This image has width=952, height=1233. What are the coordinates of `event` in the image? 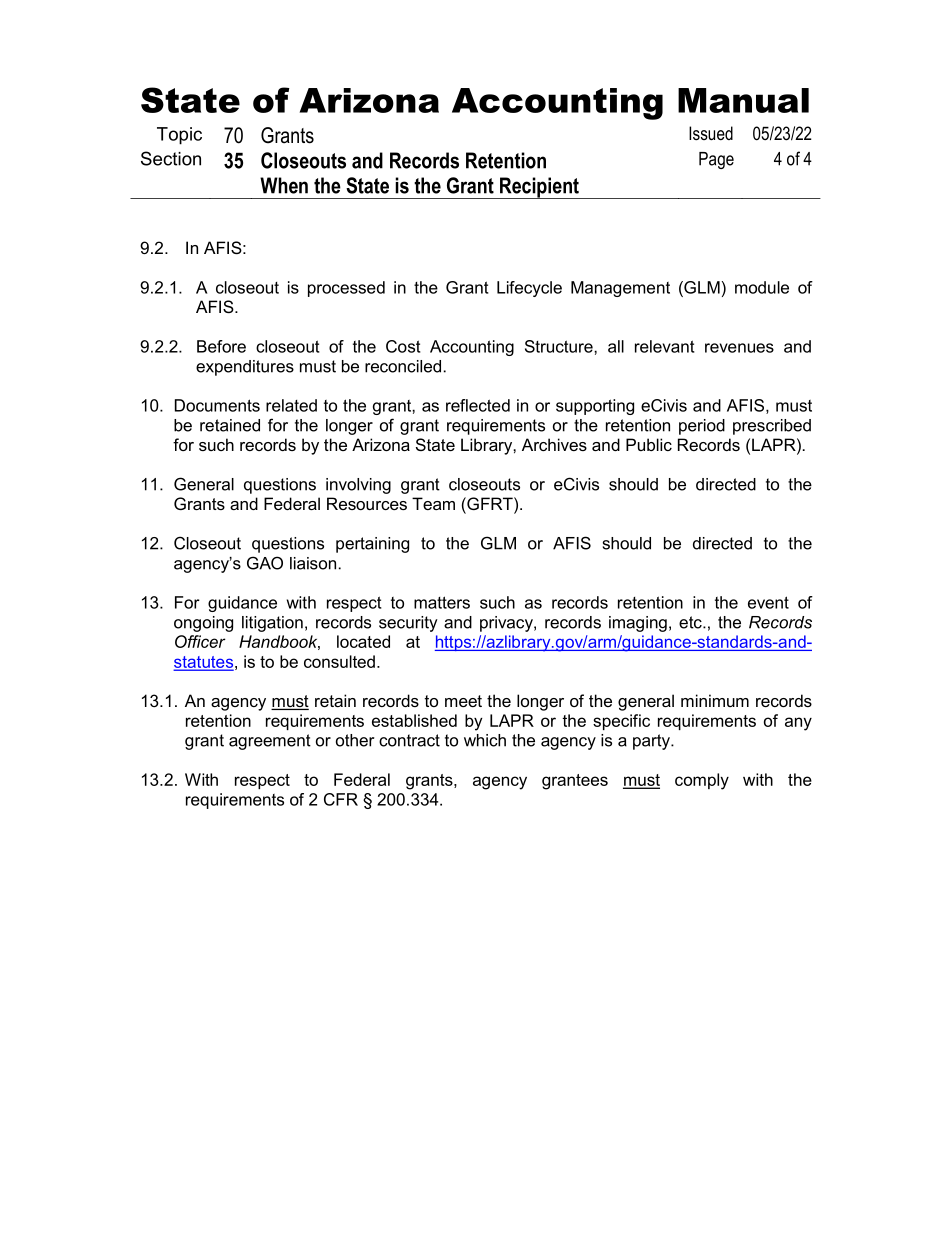 It's located at (768, 602).
